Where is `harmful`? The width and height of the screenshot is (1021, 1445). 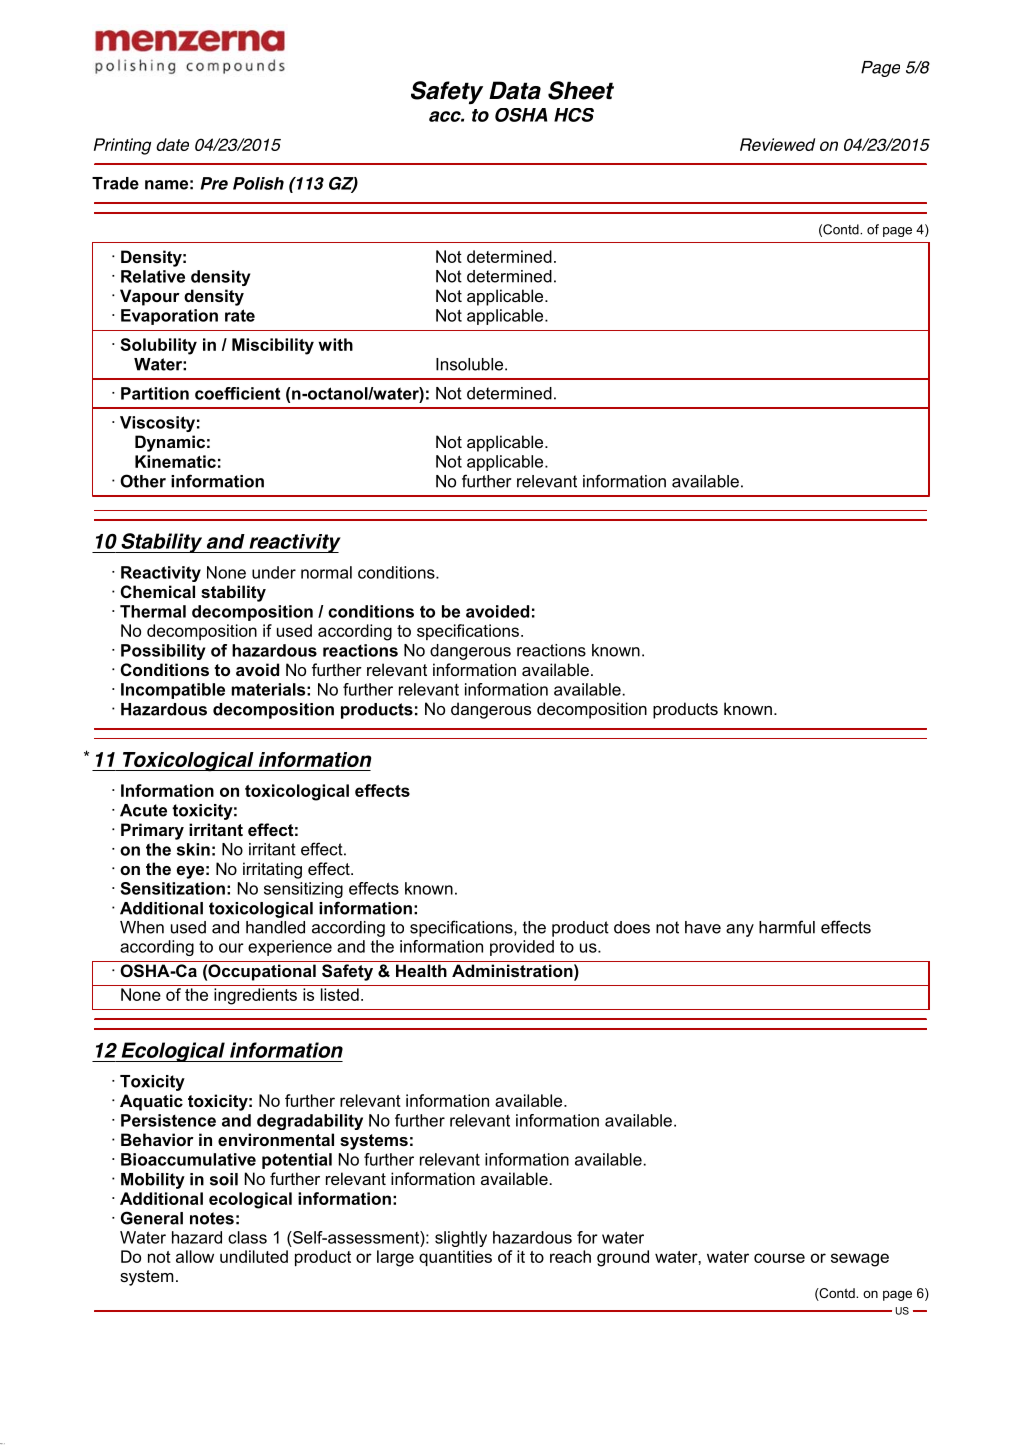
harmful is located at coordinates (787, 927).
